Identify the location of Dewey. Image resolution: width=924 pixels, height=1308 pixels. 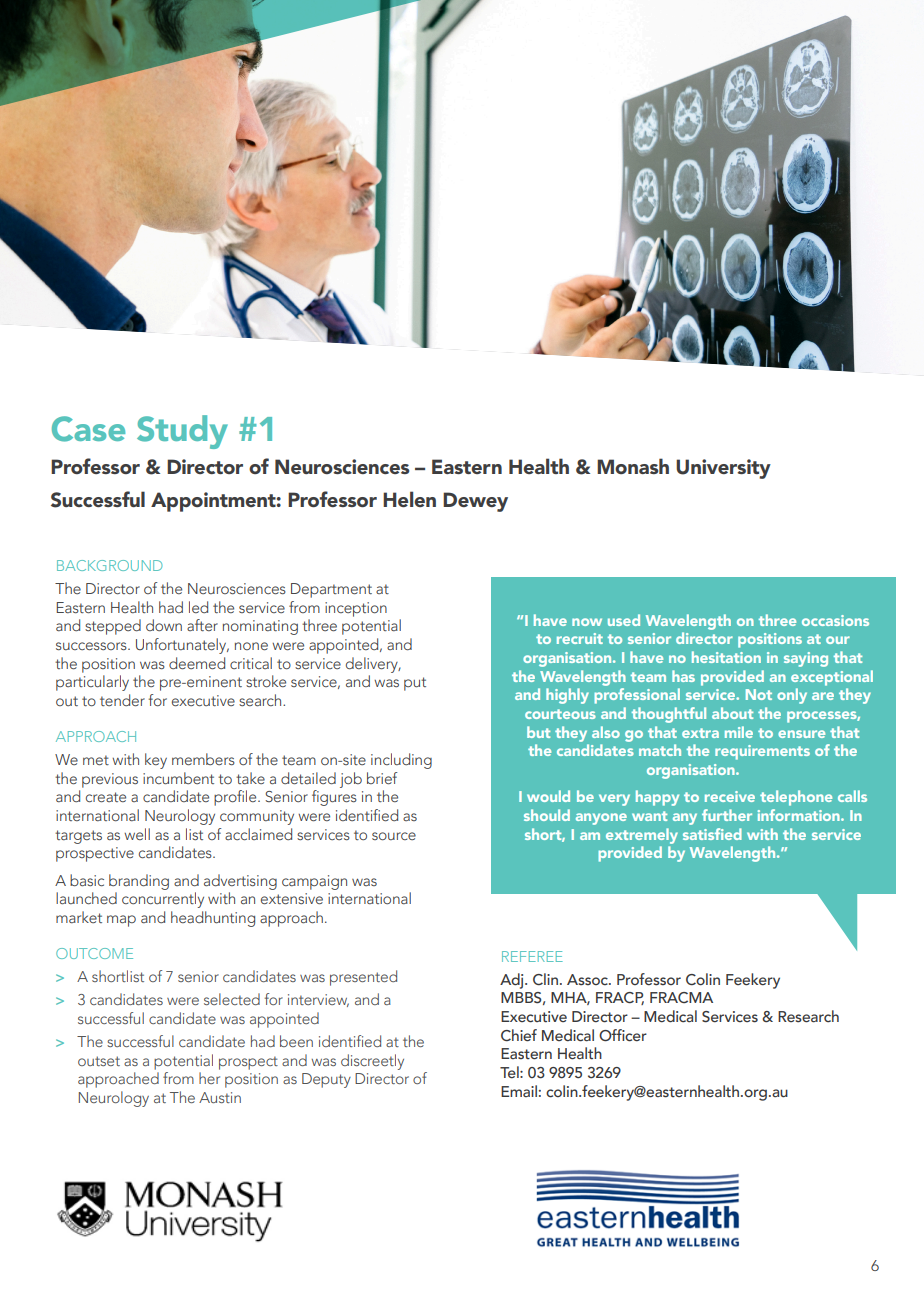
(475, 502).
